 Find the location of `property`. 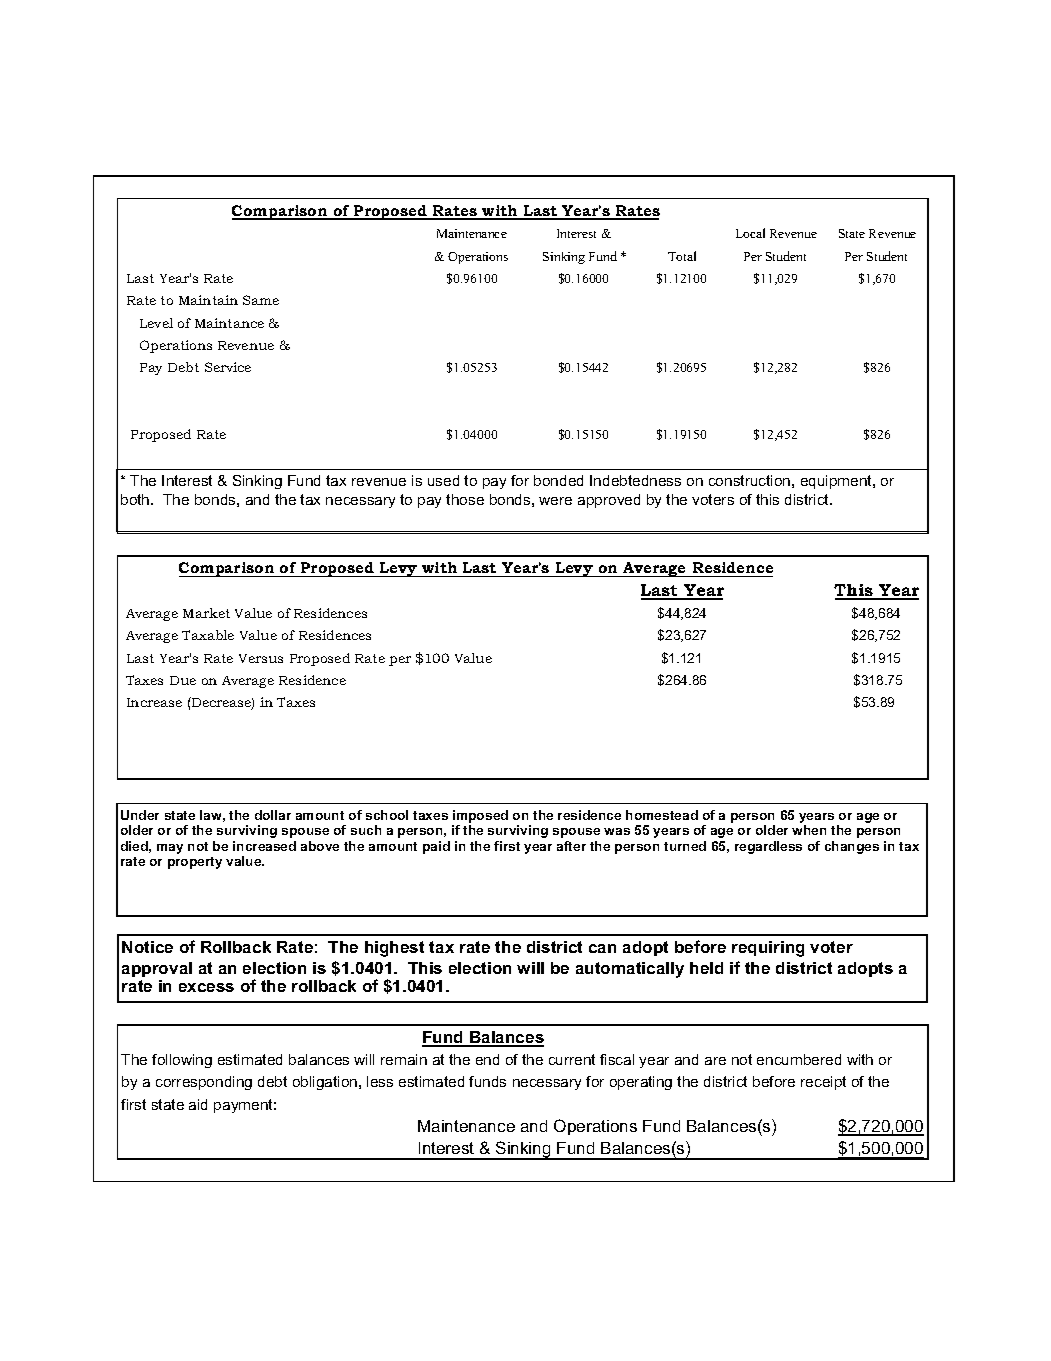

property is located at coordinates (195, 863).
